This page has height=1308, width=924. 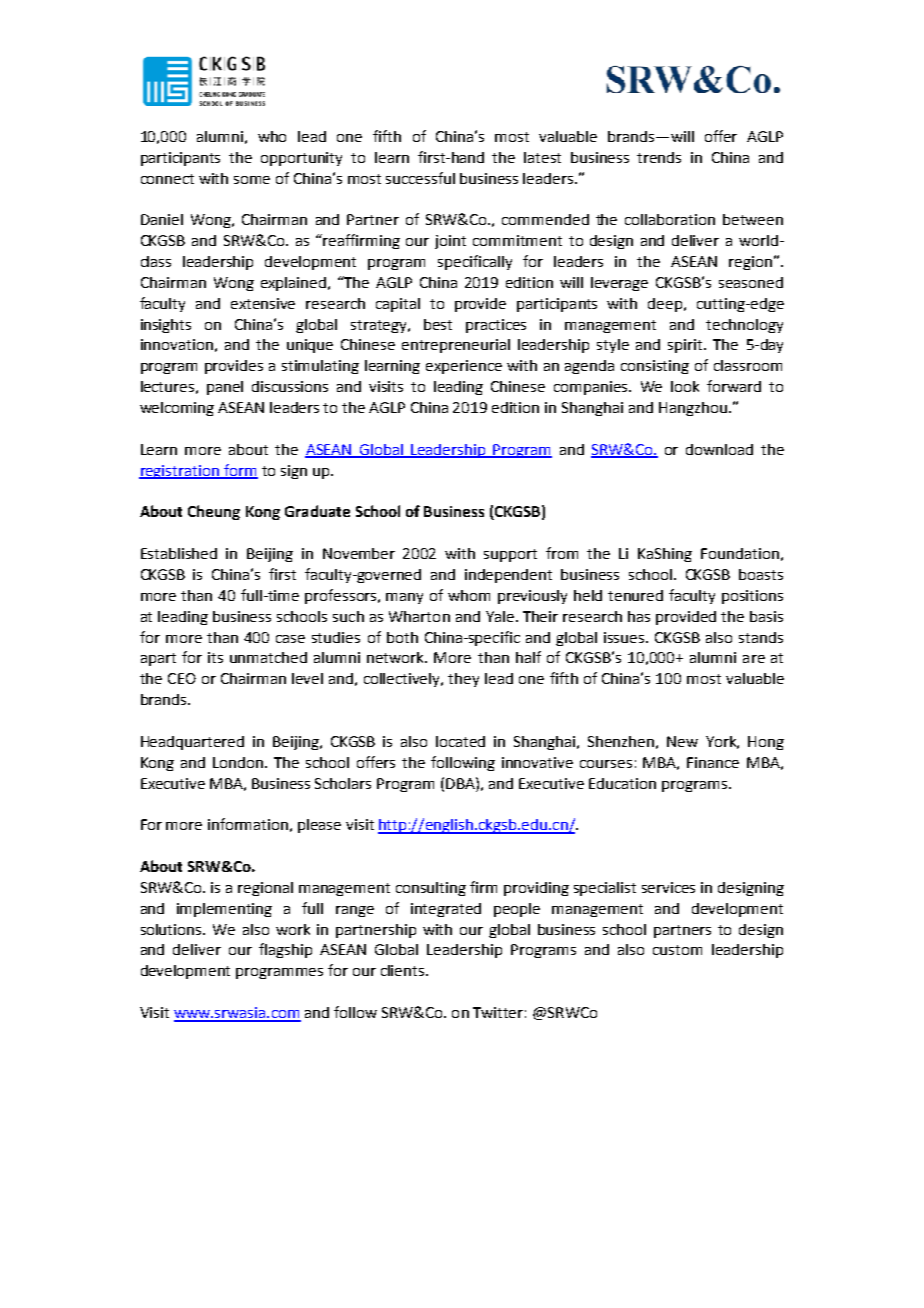 I want to click on some, so click(x=252, y=180).
